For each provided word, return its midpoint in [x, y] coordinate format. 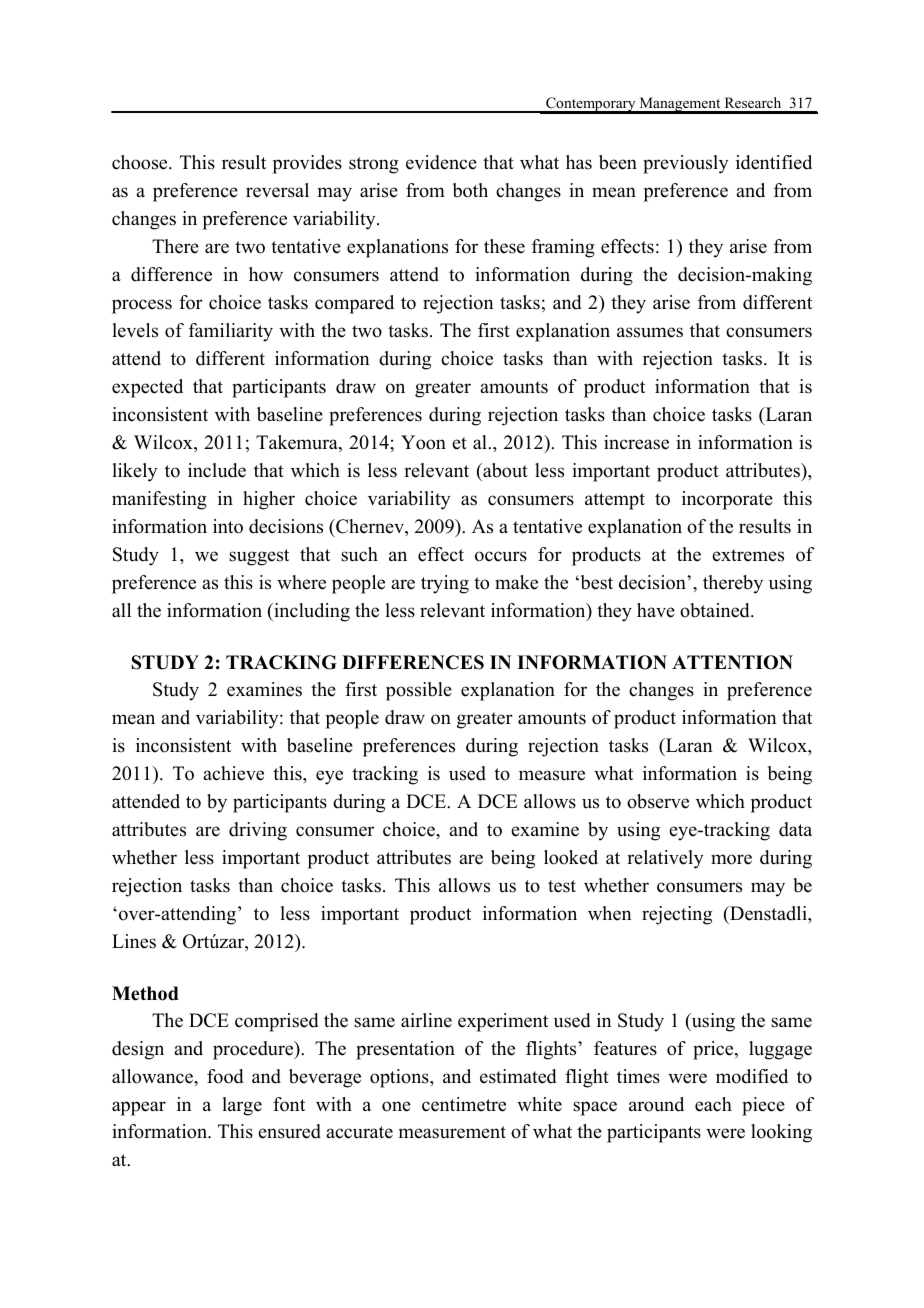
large [242, 1106]
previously [686, 164]
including [311, 612]
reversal [277, 190]
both [470, 190]
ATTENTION [732, 662]
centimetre [464, 1104]
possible [419, 691]
